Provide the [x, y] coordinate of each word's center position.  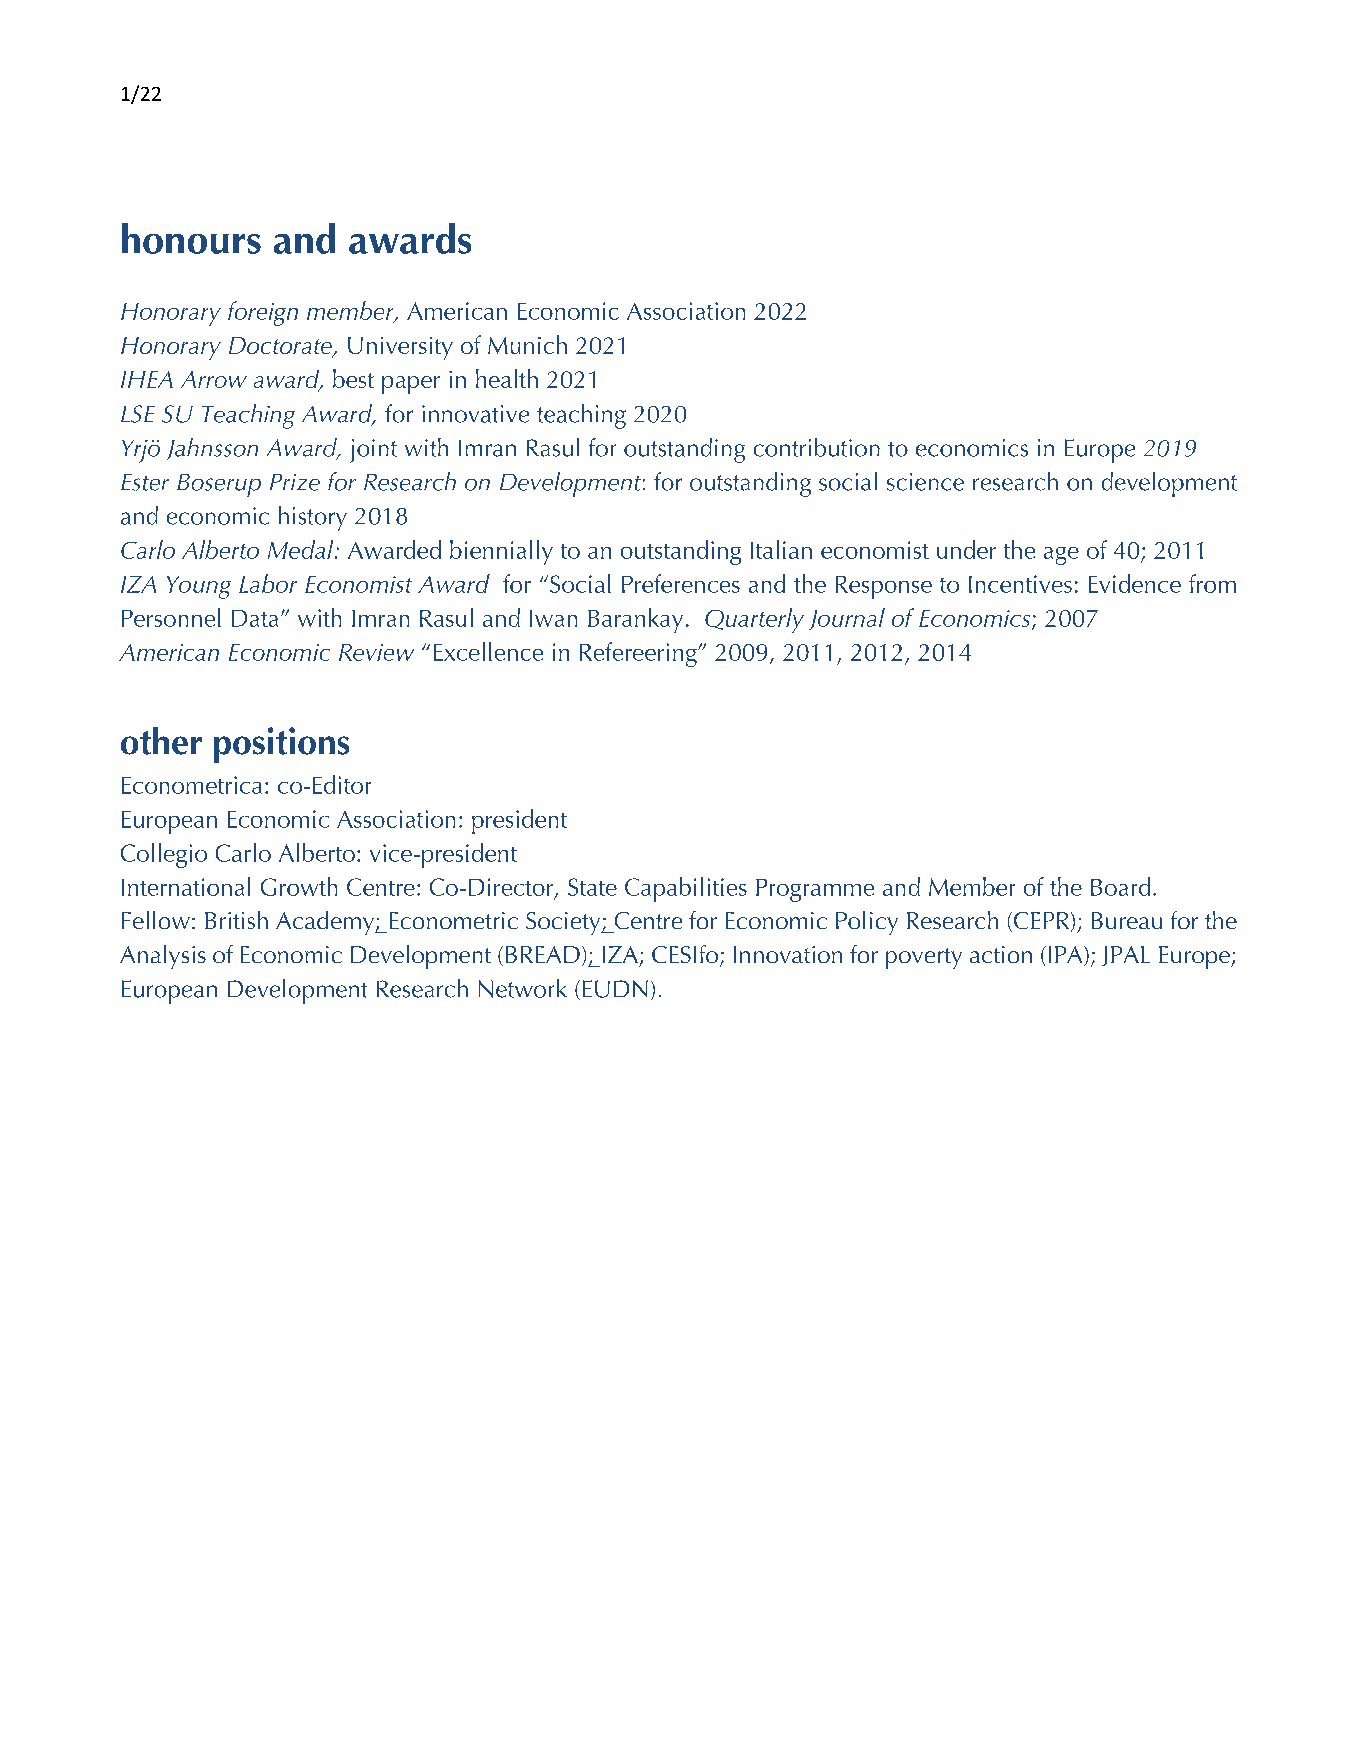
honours [191, 238]
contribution [817, 447]
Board [1120, 886]
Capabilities [686, 889]
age [1061, 556]
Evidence [1135, 583]
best [353, 378]
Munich [527, 344]
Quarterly [754, 620]
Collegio [164, 855]
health [507, 378]
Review [376, 652]
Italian [781, 549]
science [925, 482]
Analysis [163, 957]
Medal [302, 549]
